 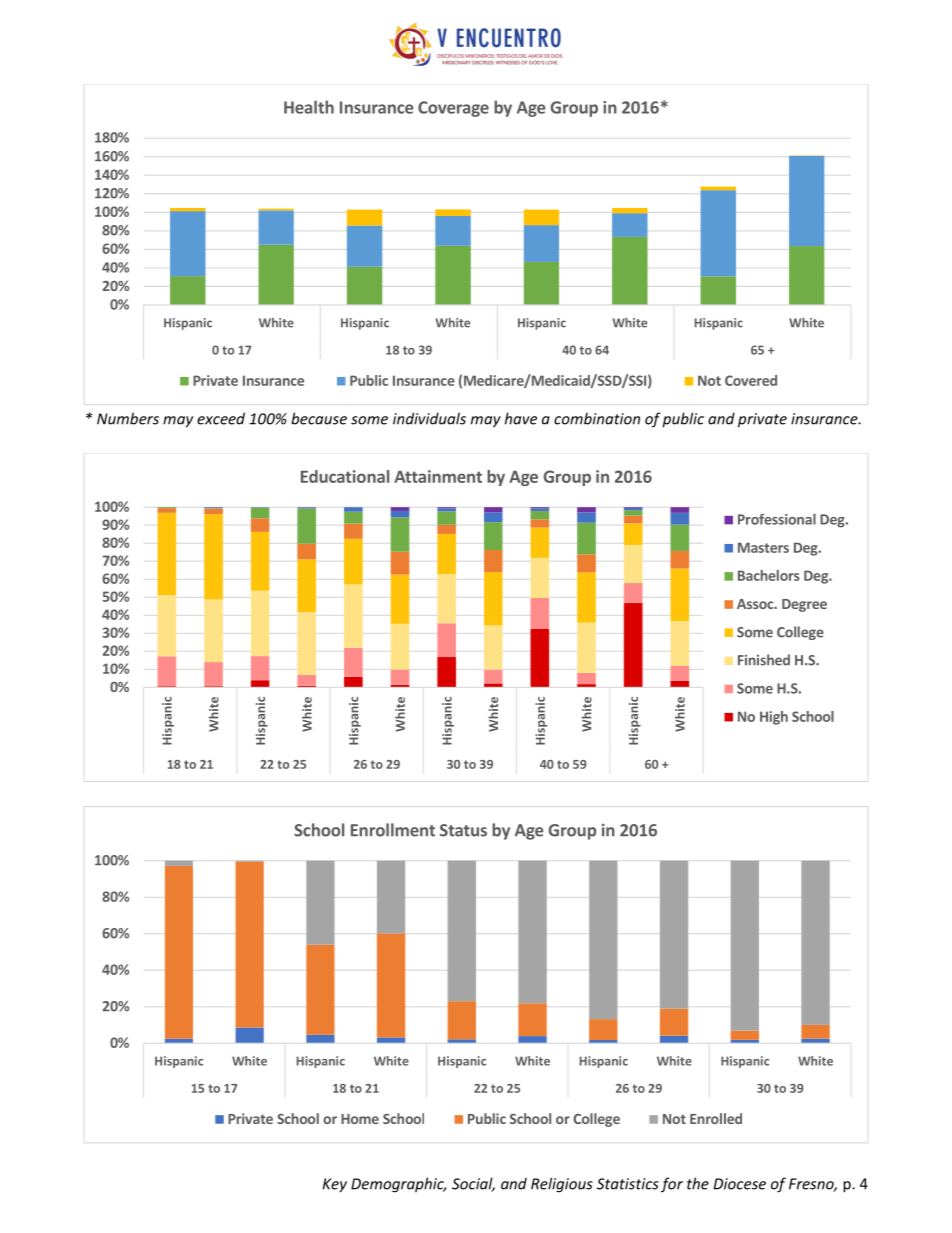 I want to click on Finished, so click(x=764, y=660).
